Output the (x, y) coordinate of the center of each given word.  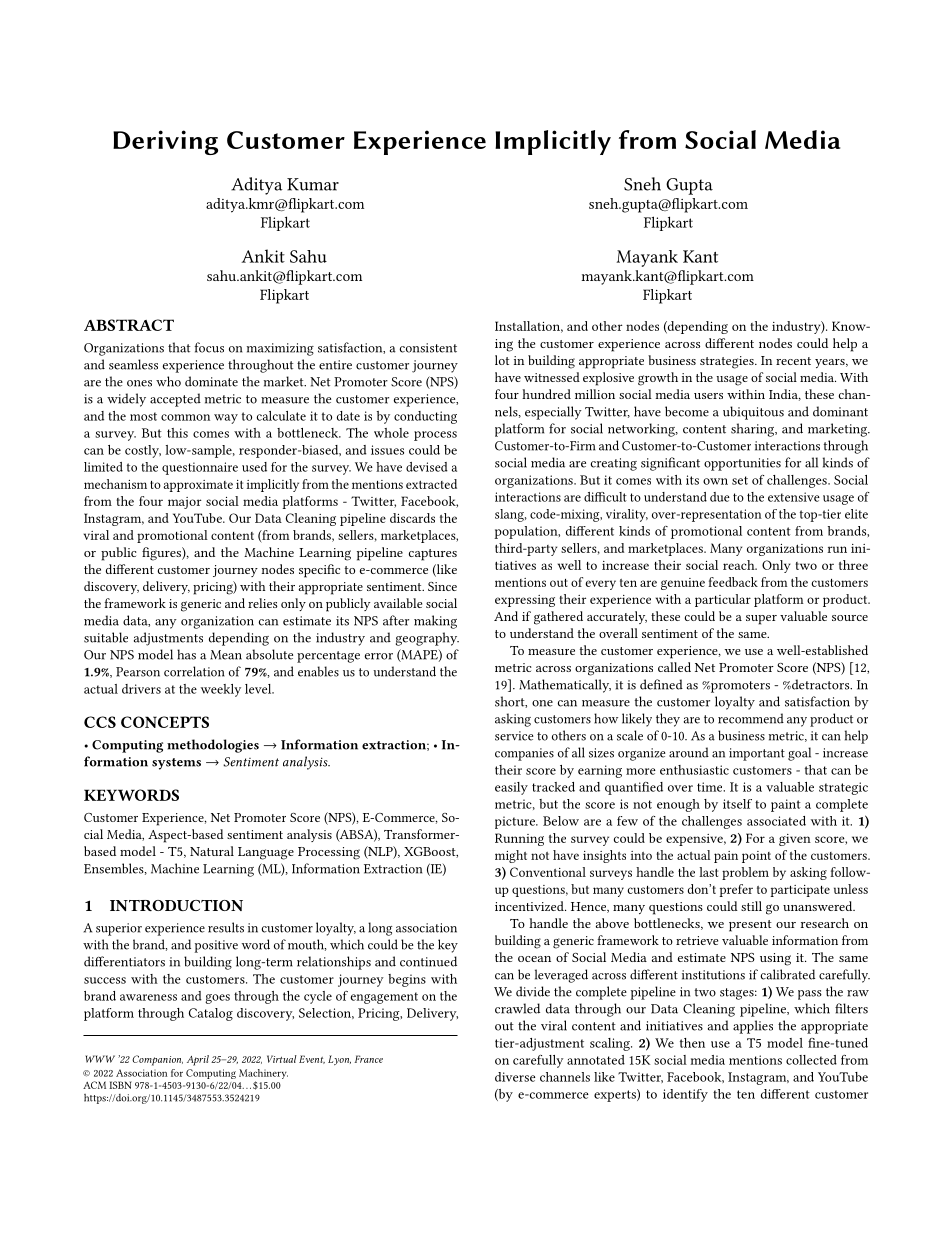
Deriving (165, 142)
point (756, 857)
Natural (212, 851)
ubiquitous (753, 413)
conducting (425, 417)
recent (793, 361)
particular (723, 600)
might (511, 856)
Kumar (313, 184)
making (435, 622)
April (198, 1060)
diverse (515, 1077)
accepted (175, 400)
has (186, 654)
